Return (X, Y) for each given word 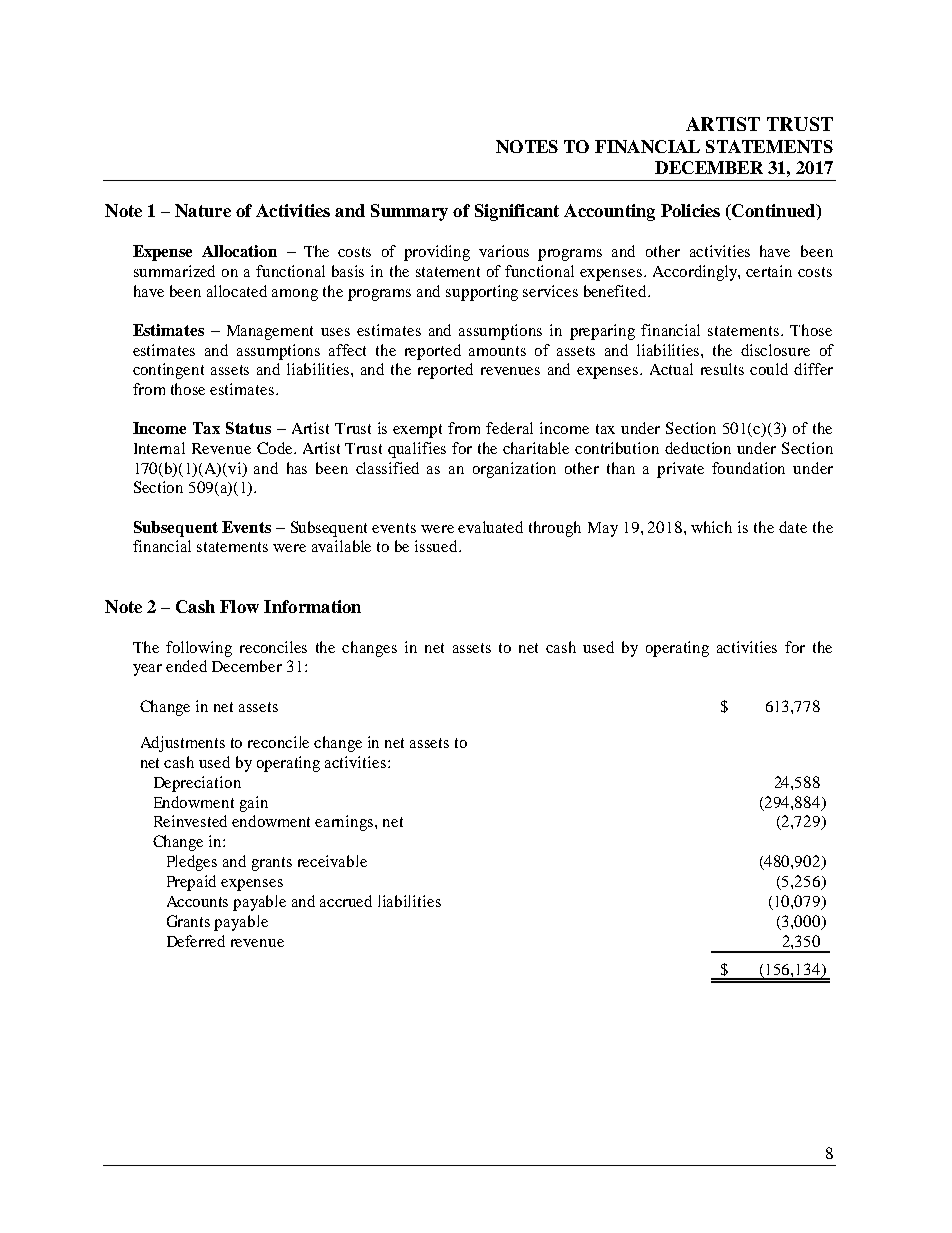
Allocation (239, 251)
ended (186, 666)
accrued (346, 901)
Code (276, 448)
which (711, 527)
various (504, 251)
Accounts (197, 901)
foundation (748, 468)
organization (514, 470)
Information (312, 606)
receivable (332, 861)
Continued (774, 212)
